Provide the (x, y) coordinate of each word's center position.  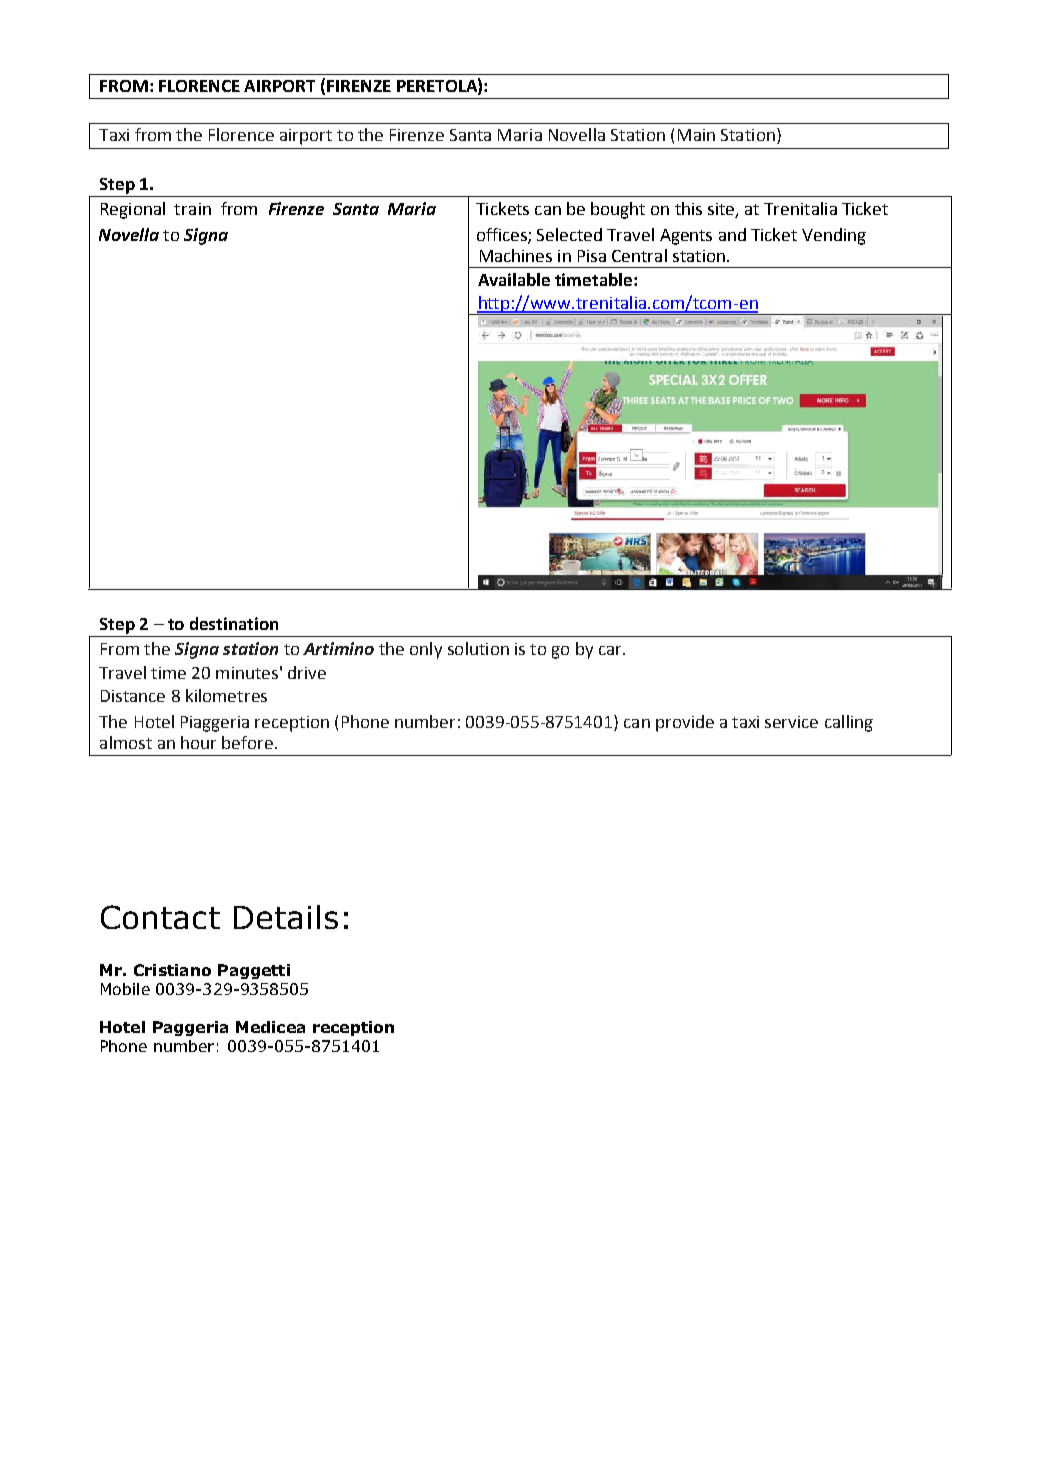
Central (639, 255)
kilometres (226, 695)
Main (696, 135)
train (192, 209)
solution (478, 648)
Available (514, 279)
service (791, 722)
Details (286, 917)
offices (503, 235)
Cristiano (172, 970)
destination (234, 623)
